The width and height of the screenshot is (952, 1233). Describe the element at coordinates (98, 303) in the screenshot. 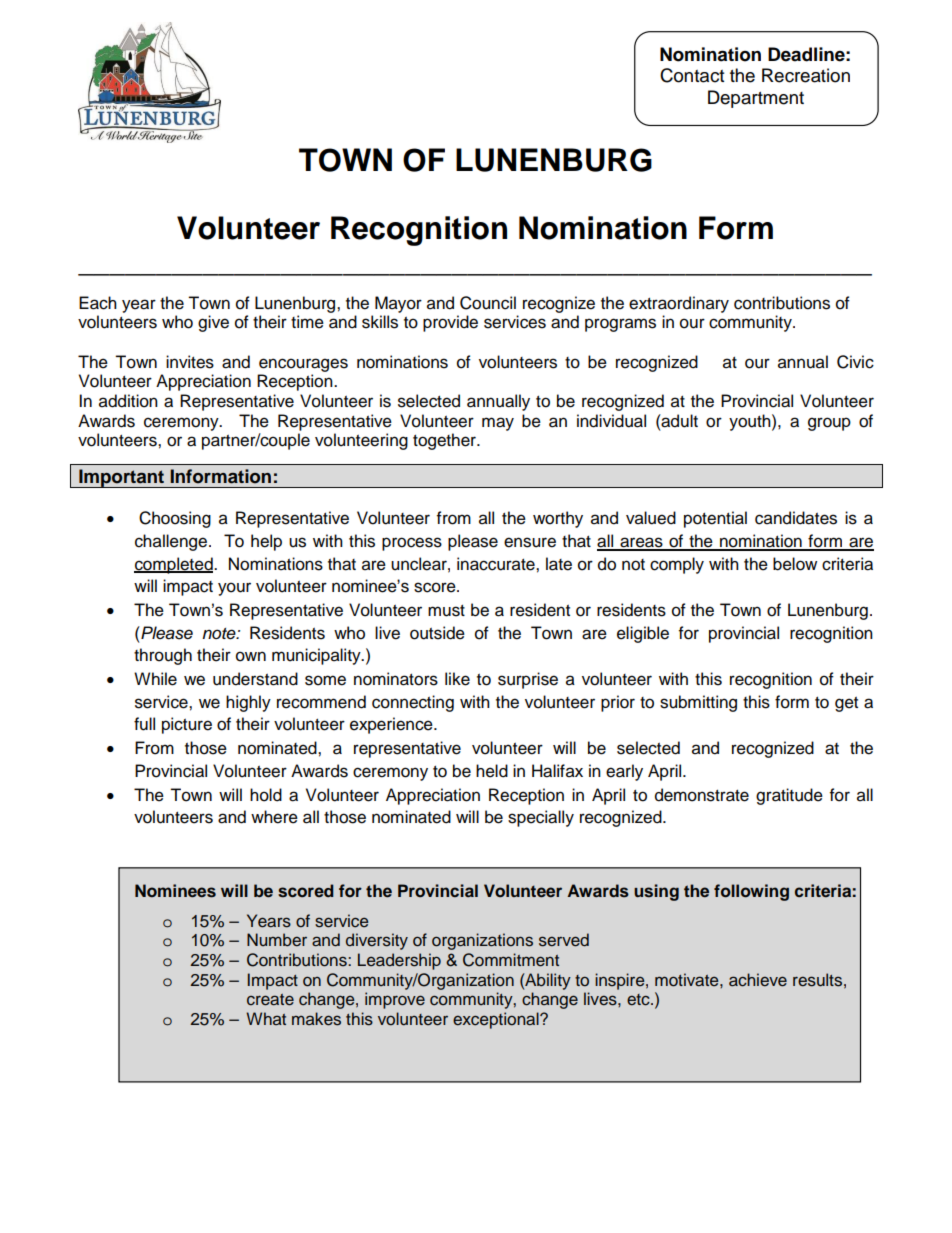

I see `Each` at that location.
